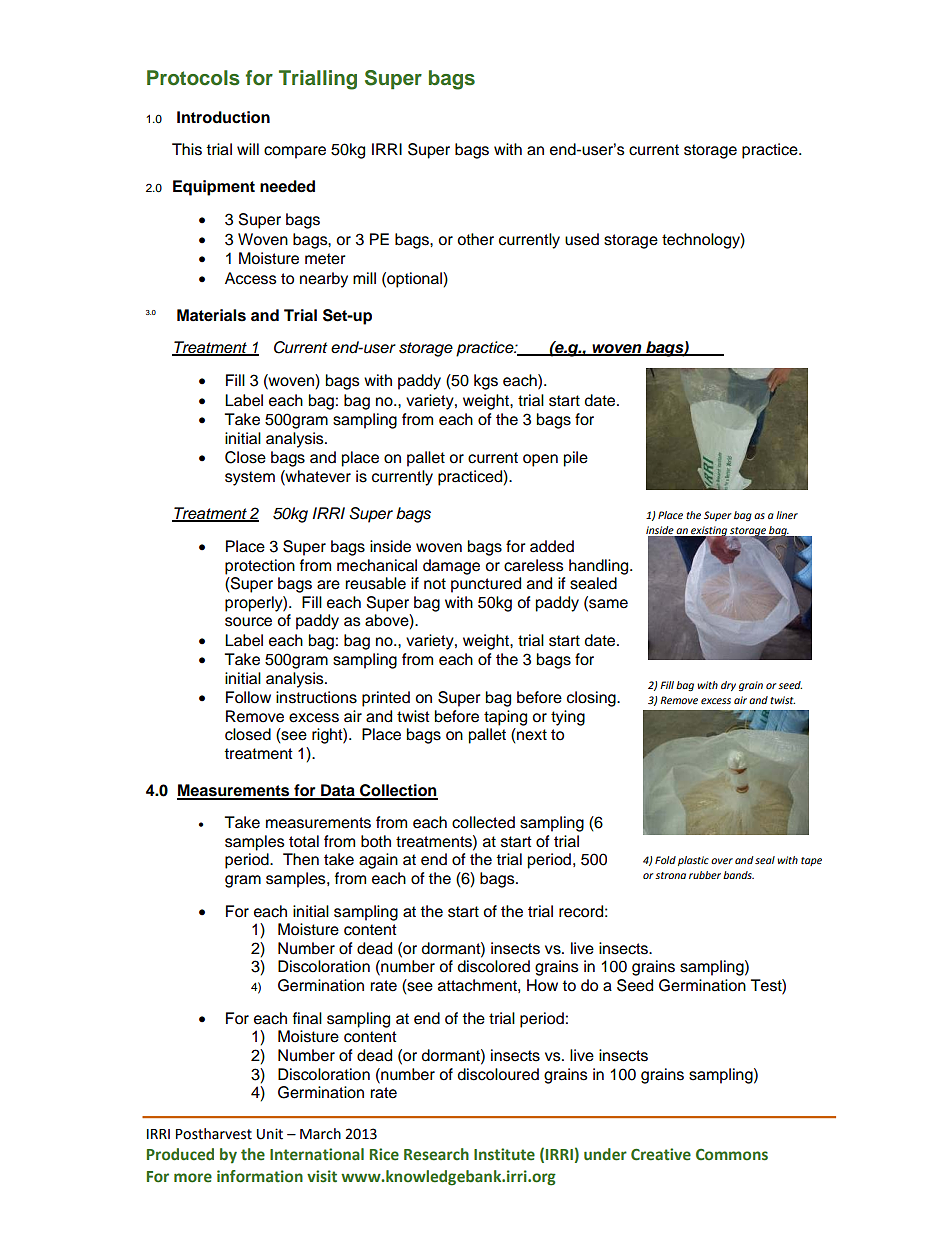 The image size is (952, 1233). I want to click on punctured, so click(486, 585).
